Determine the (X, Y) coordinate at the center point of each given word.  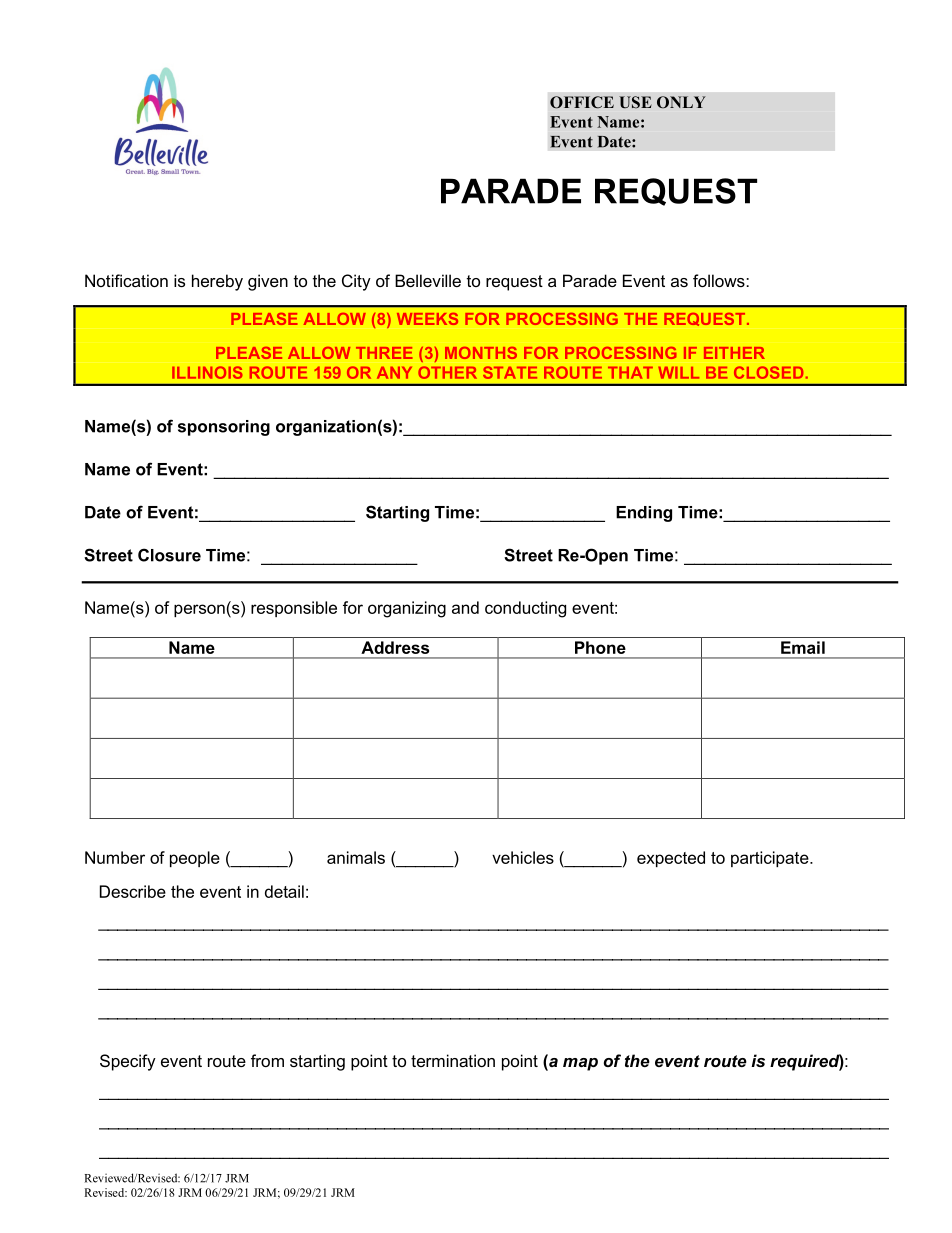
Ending (644, 514)
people (195, 859)
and (465, 607)
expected (671, 859)
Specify (128, 1062)
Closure (169, 555)
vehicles (523, 857)
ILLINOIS (207, 372)
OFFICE (582, 102)
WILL (678, 373)
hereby (217, 282)
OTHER (447, 372)
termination (453, 1060)
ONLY (681, 102)
